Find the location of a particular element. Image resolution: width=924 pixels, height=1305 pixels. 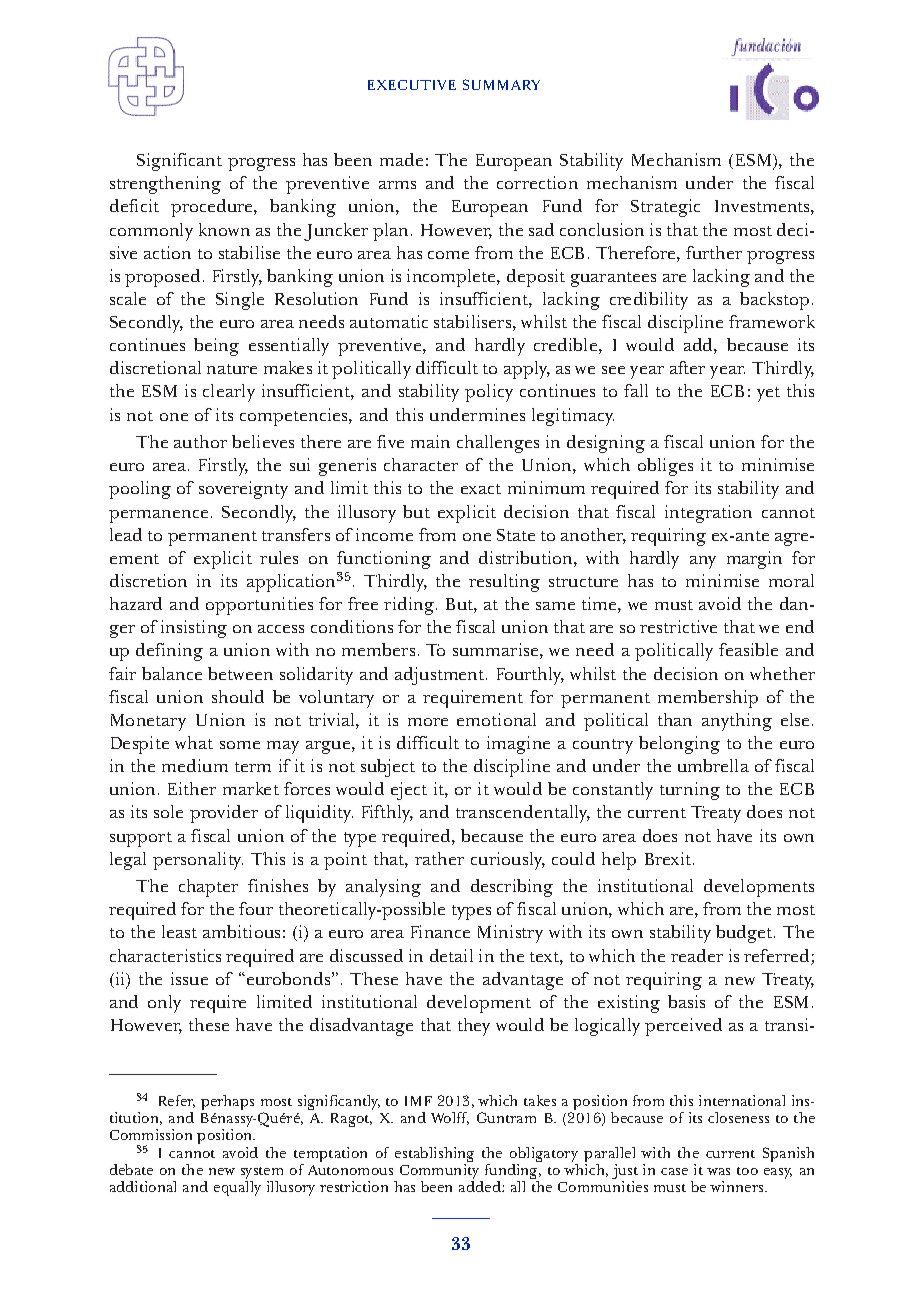

policy is located at coordinates (489, 393).
